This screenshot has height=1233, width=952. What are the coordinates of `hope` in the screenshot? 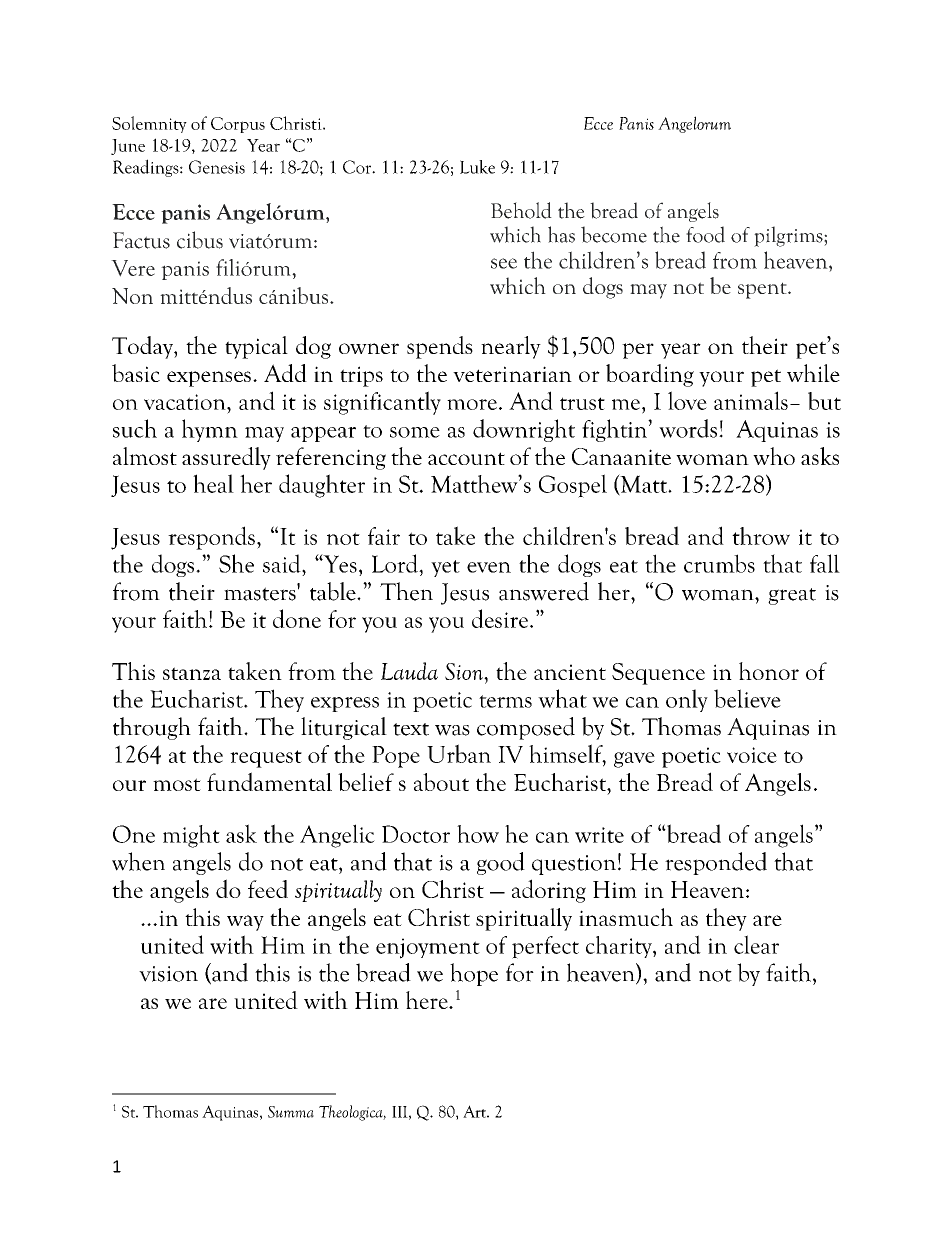 It's located at (474, 974).
